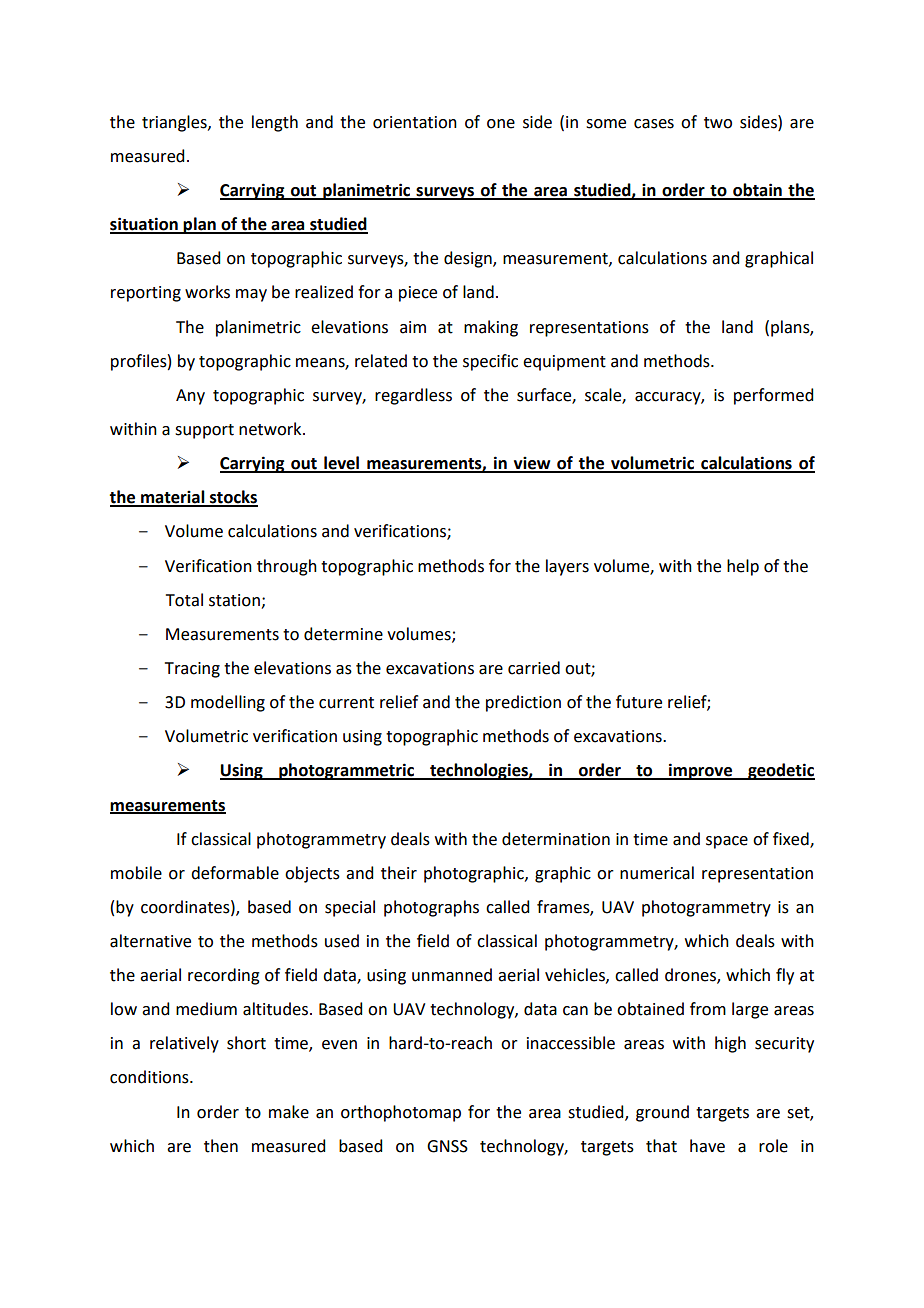  I want to click on cases, so click(654, 124).
